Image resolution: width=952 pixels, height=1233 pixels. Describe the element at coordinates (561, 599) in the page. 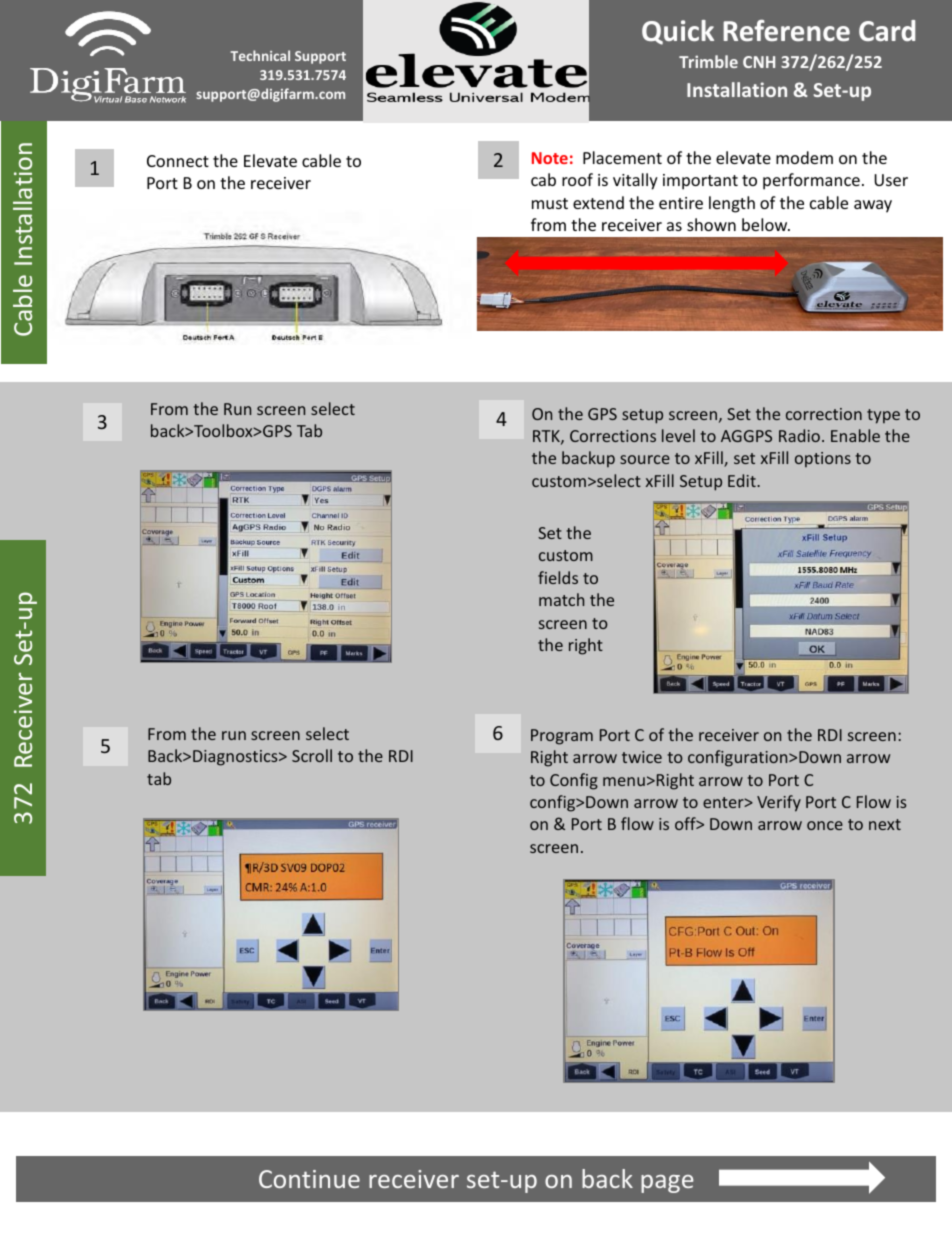

I see `match` at that location.
